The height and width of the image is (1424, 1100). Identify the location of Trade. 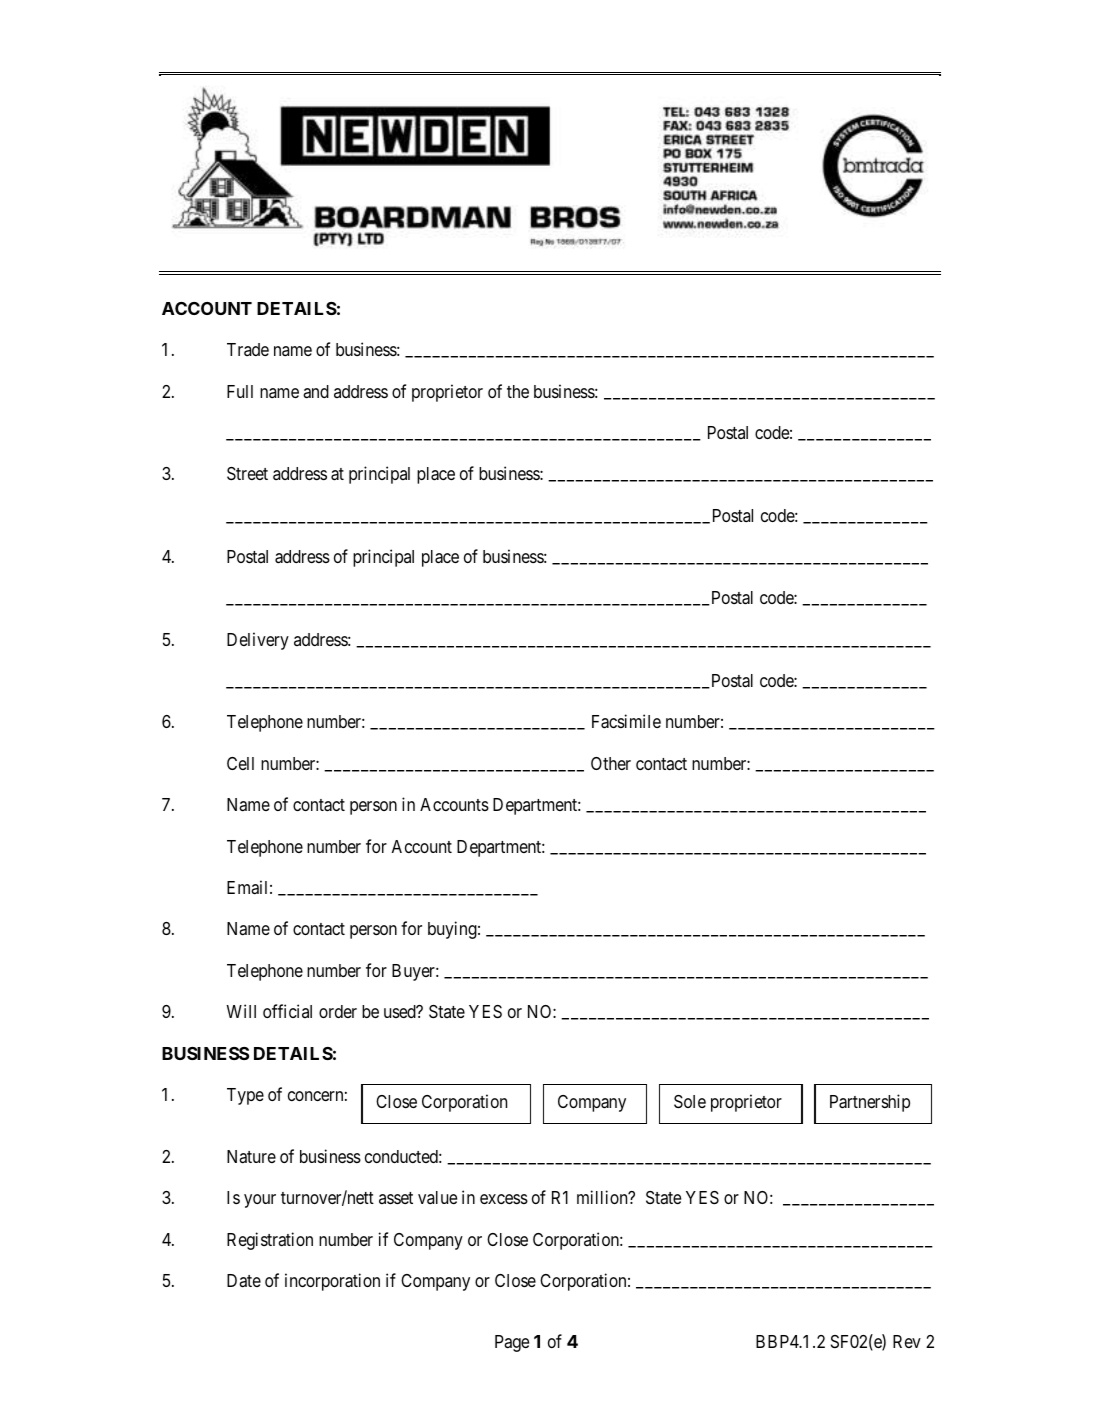
(248, 349).
